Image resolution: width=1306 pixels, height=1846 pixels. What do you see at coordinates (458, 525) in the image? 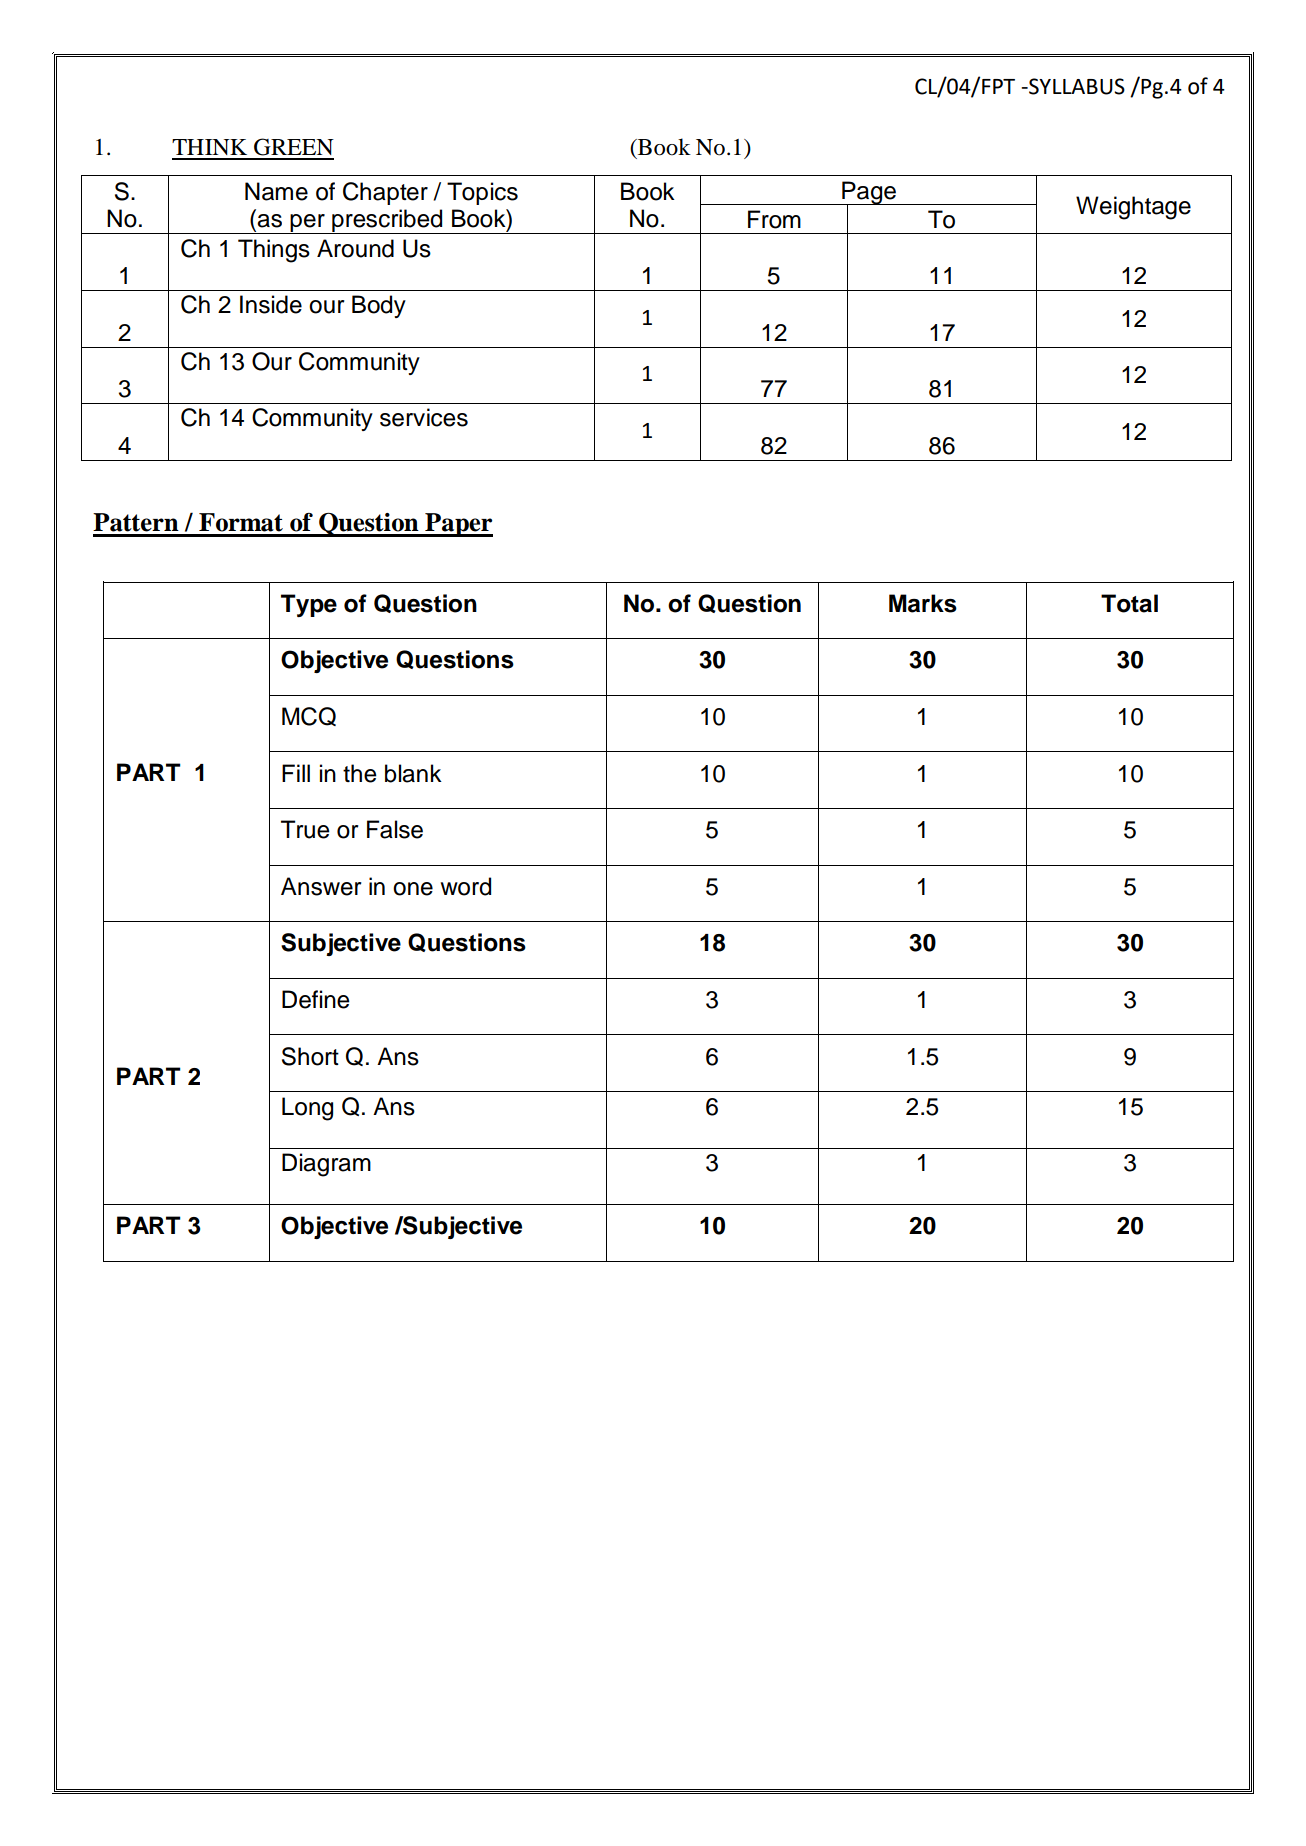
I see `Paper` at bounding box center [458, 525].
